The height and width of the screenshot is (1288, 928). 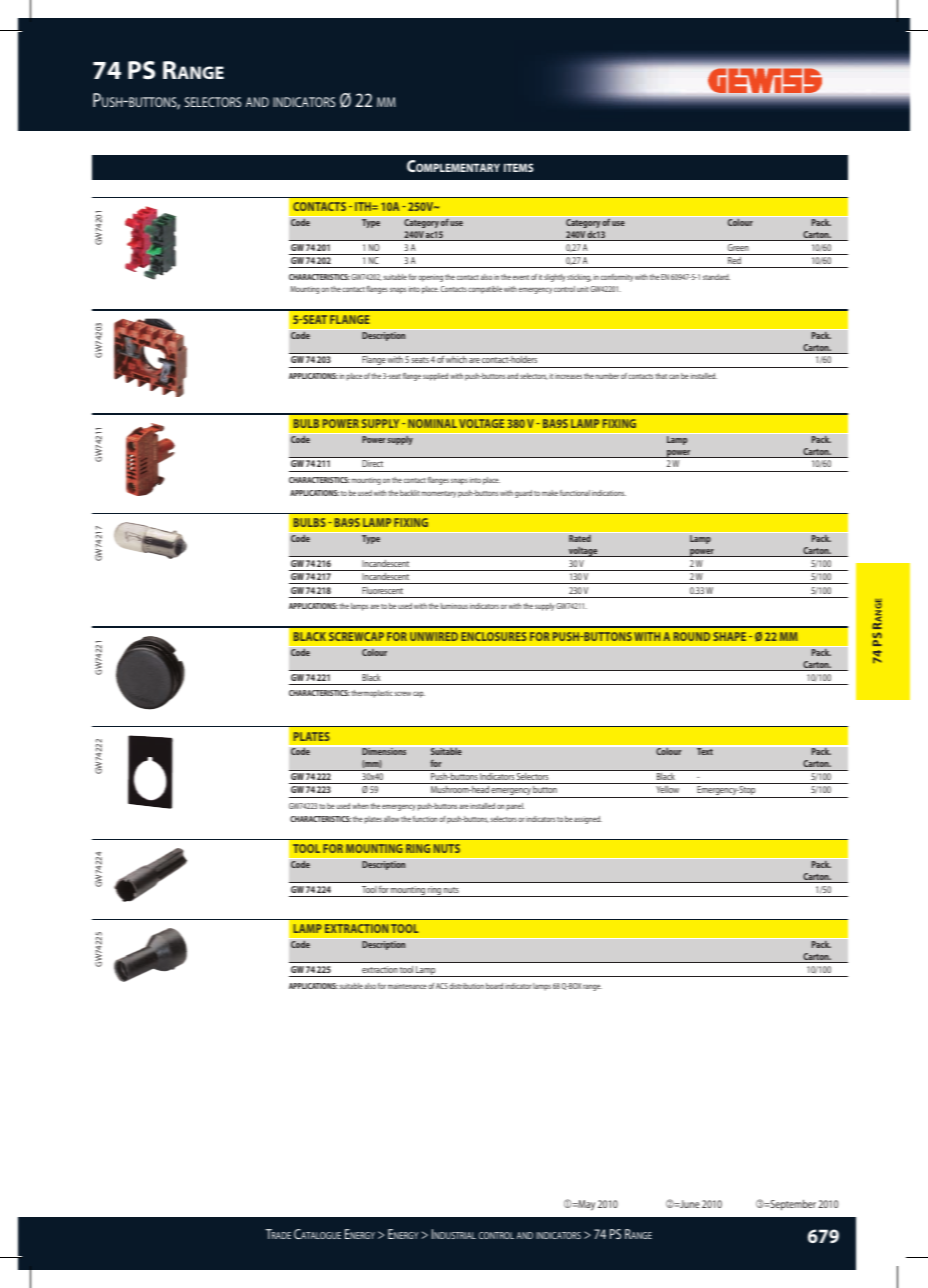 I want to click on board, so click(x=494, y=986).
